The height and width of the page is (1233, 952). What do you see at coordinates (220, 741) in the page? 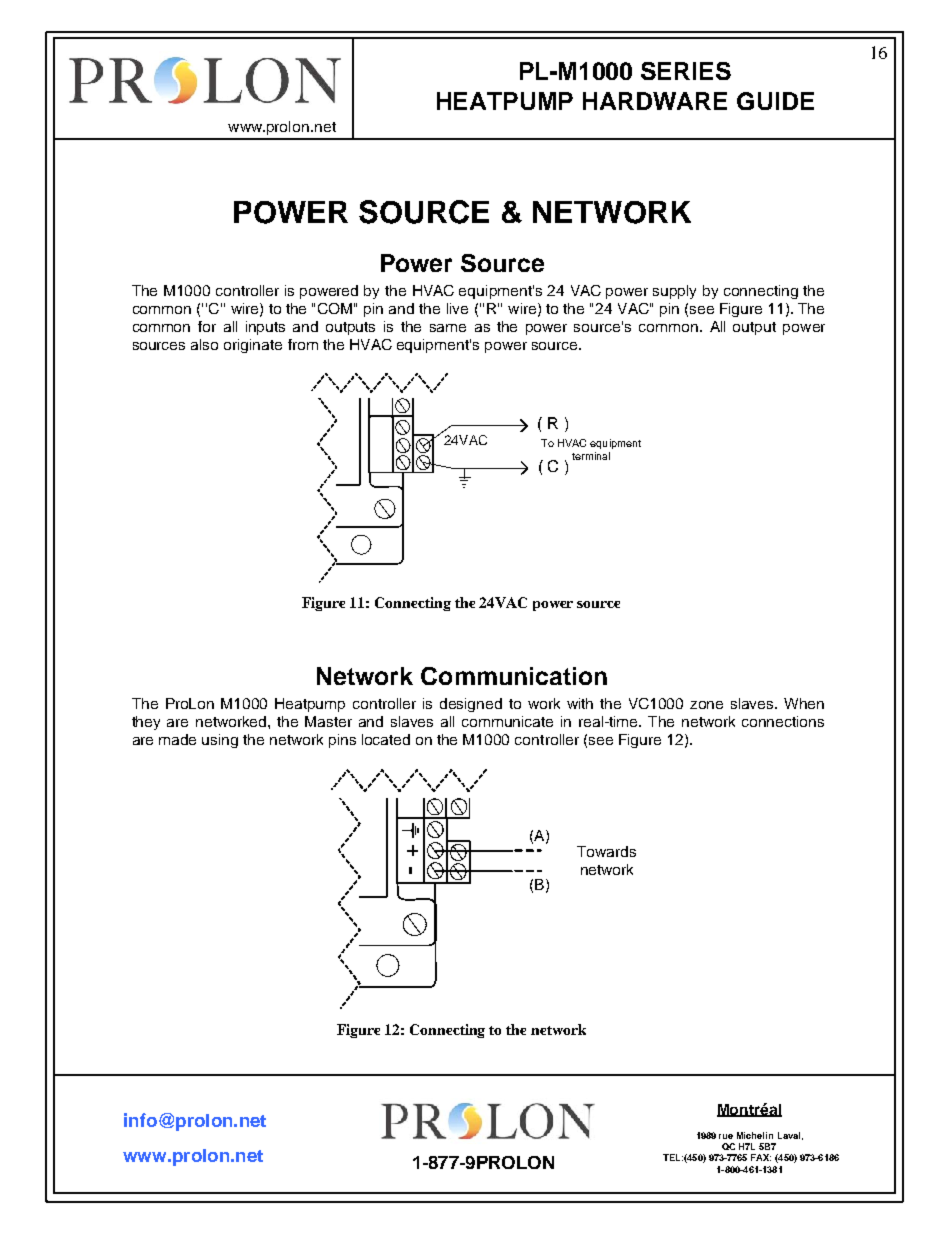
I see `using` at bounding box center [220, 741].
